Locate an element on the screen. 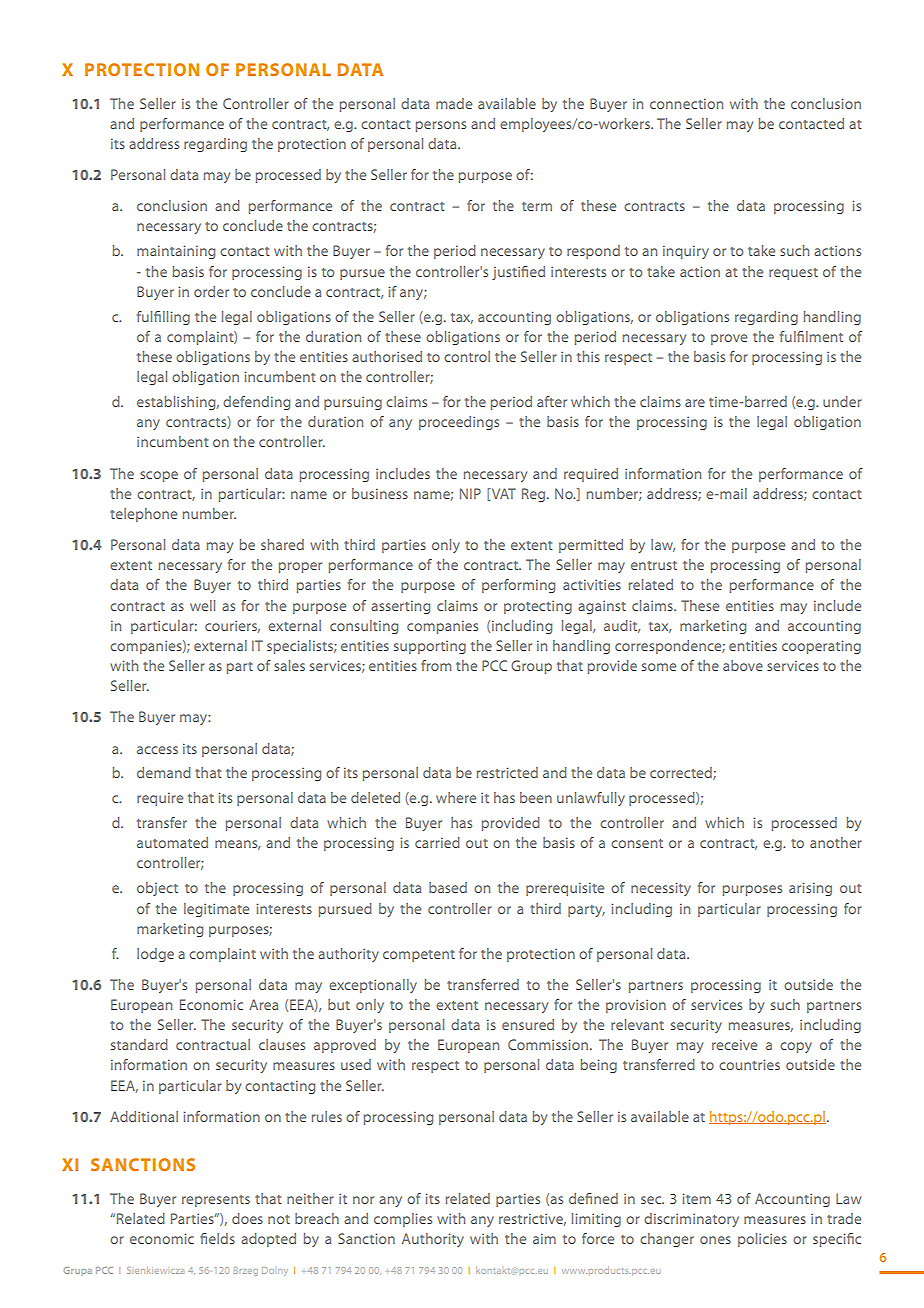 The image size is (924, 1308). carried is located at coordinates (437, 842).
